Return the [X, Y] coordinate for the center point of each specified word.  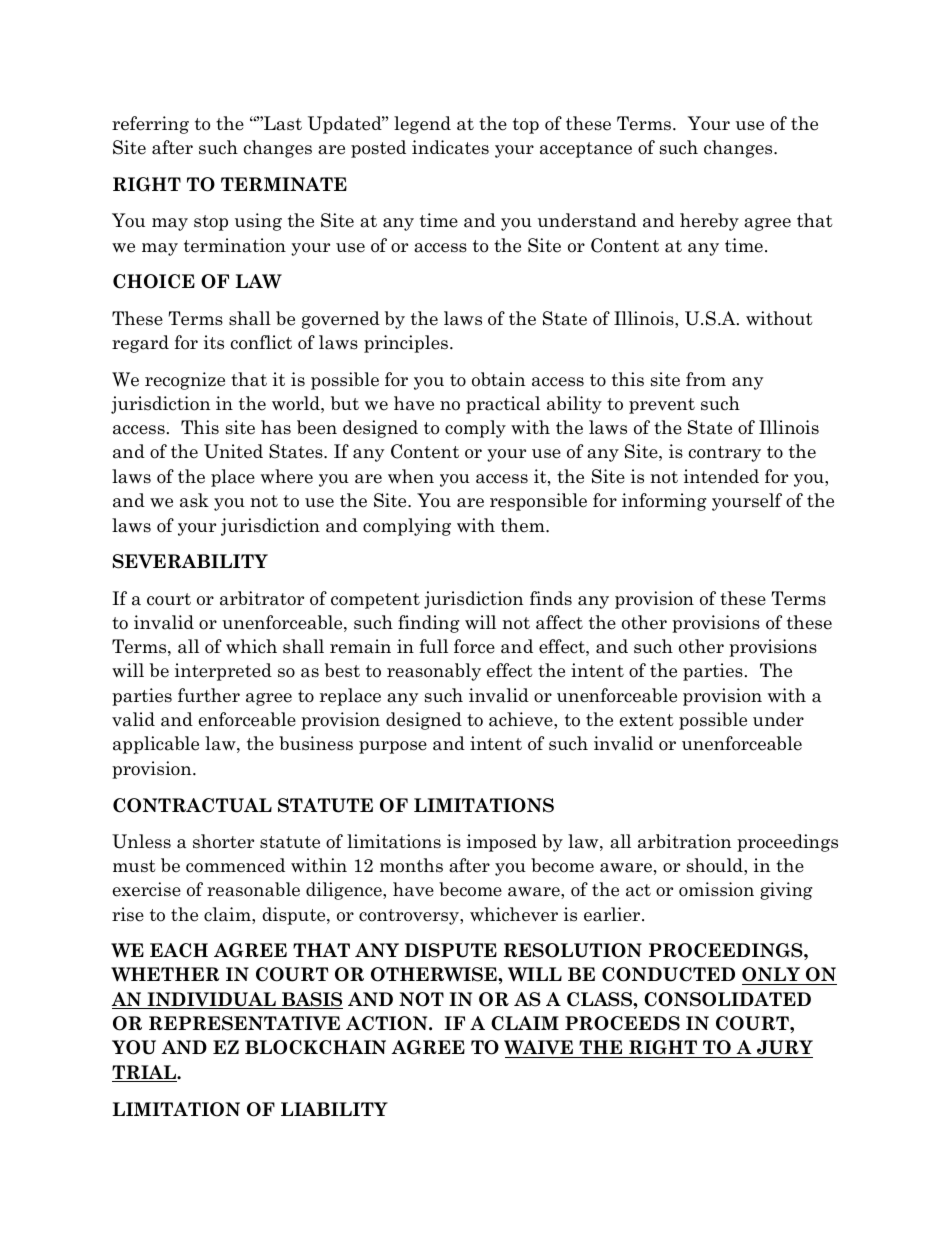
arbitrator [262, 598]
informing [664, 502]
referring [150, 125]
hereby [709, 222]
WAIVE [538, 1047]
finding [429, 624]
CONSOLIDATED [727, 999]
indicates [450, 147]
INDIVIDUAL [211, 1000]
